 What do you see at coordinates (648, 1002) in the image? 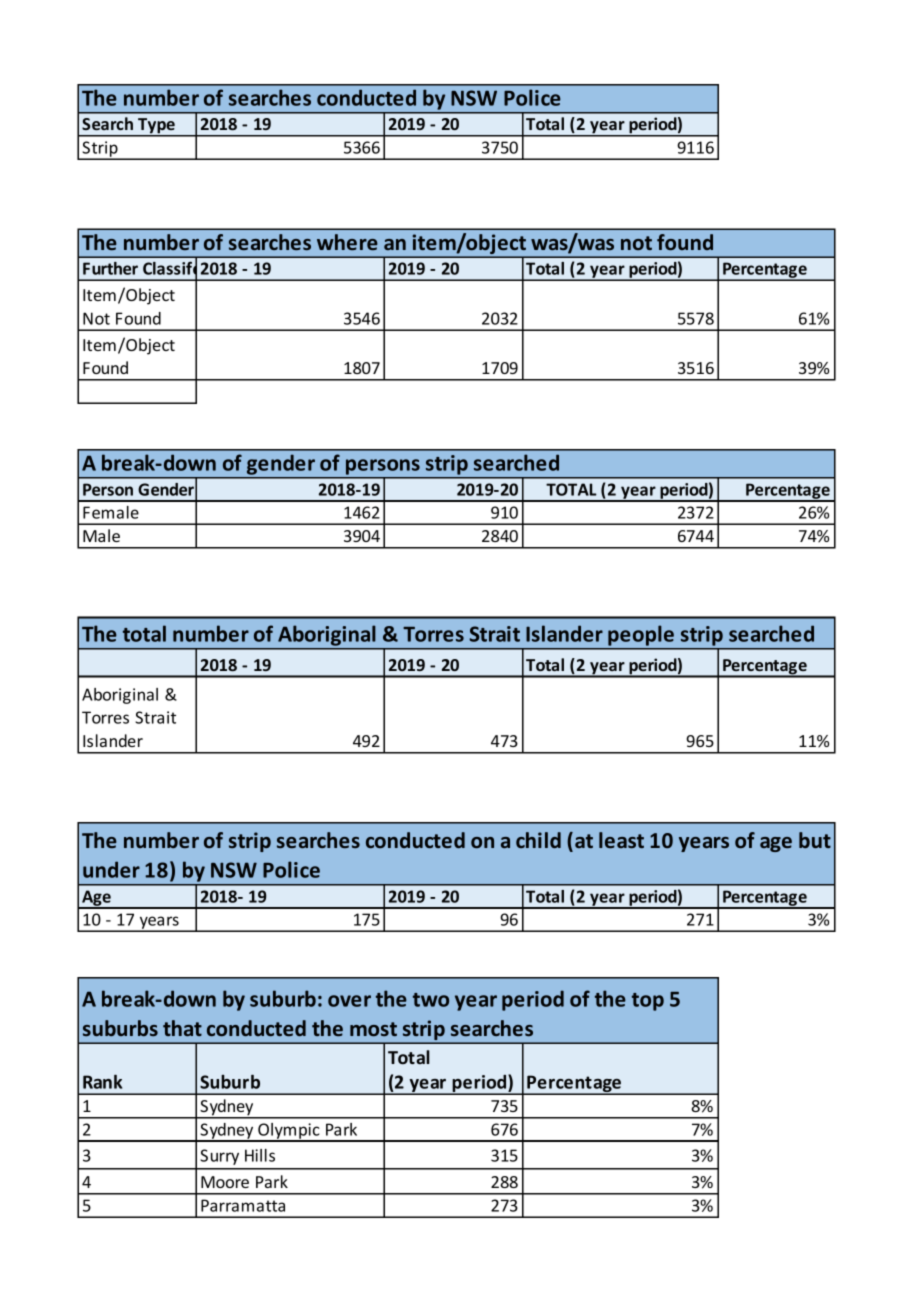
I see `top` at bounding box center [648, 1002].
